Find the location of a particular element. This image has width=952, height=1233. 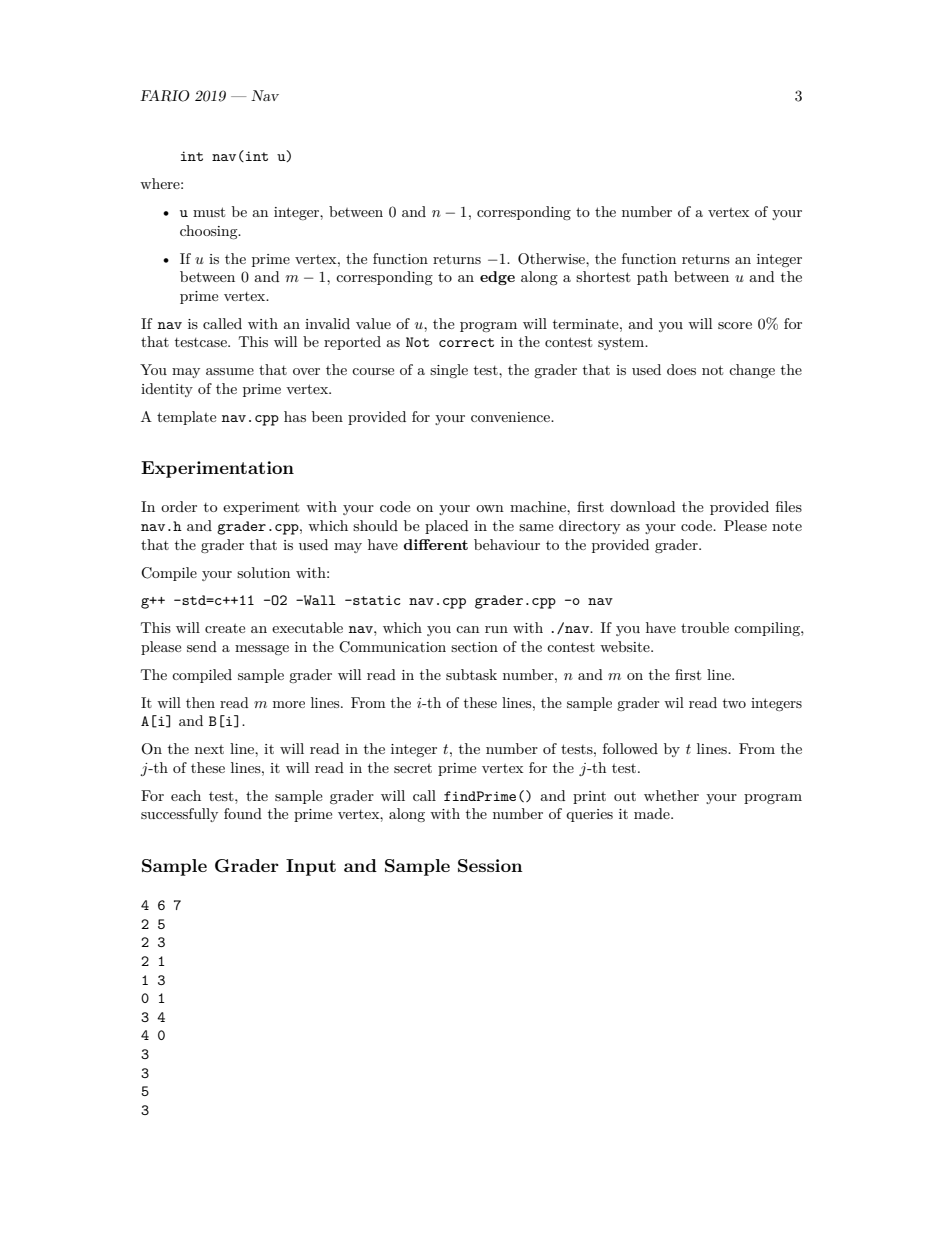

found is located at coordinates (243, 813).
